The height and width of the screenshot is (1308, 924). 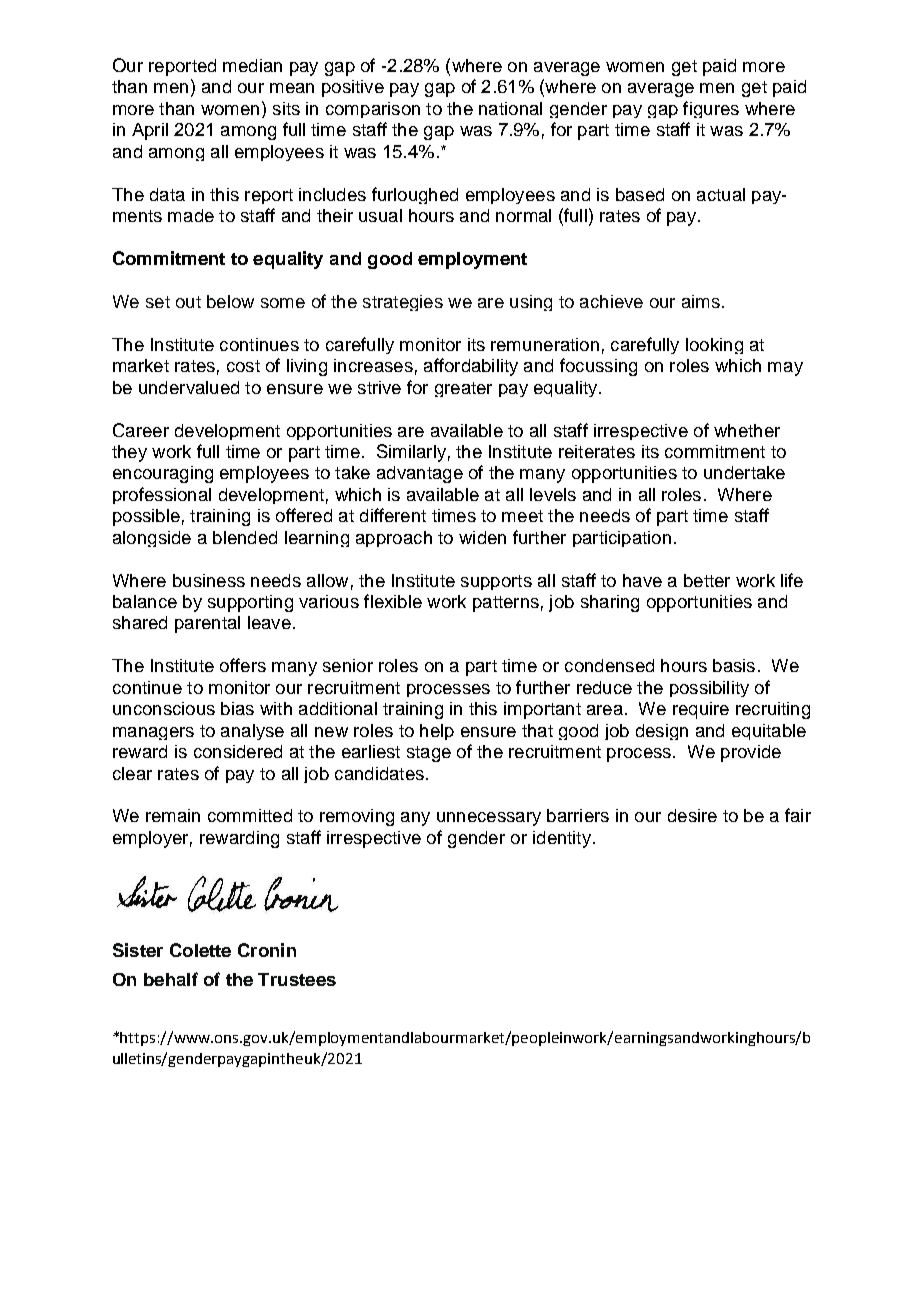 I want to click on median, so click(x=252, y=65).
